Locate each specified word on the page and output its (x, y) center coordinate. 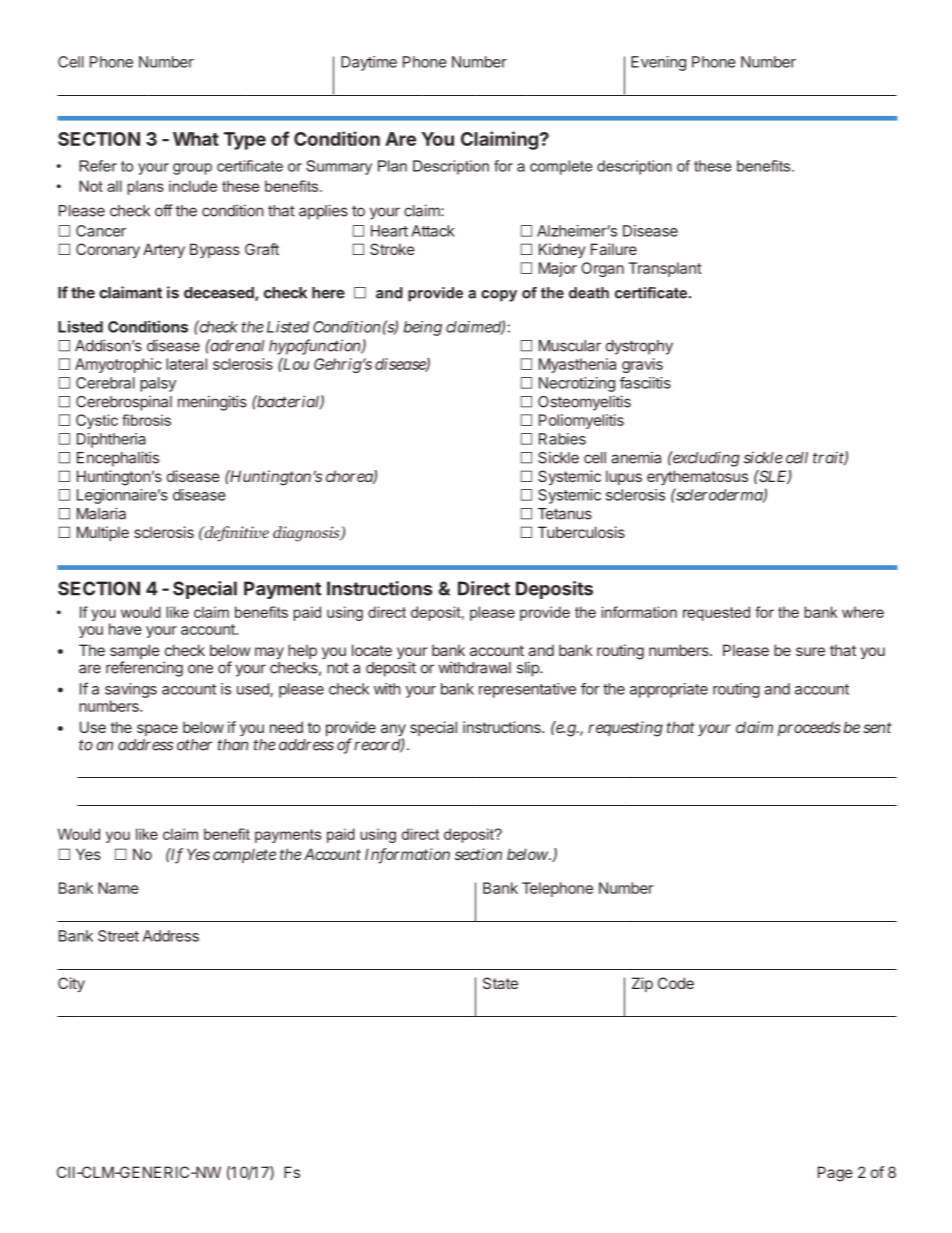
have (125, 629)
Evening (658, 63)
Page (835, 1174)
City (71, 984)
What (196, 139)
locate (372, 650)
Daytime (369, 63)
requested (716, 613)
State (500, 983)
